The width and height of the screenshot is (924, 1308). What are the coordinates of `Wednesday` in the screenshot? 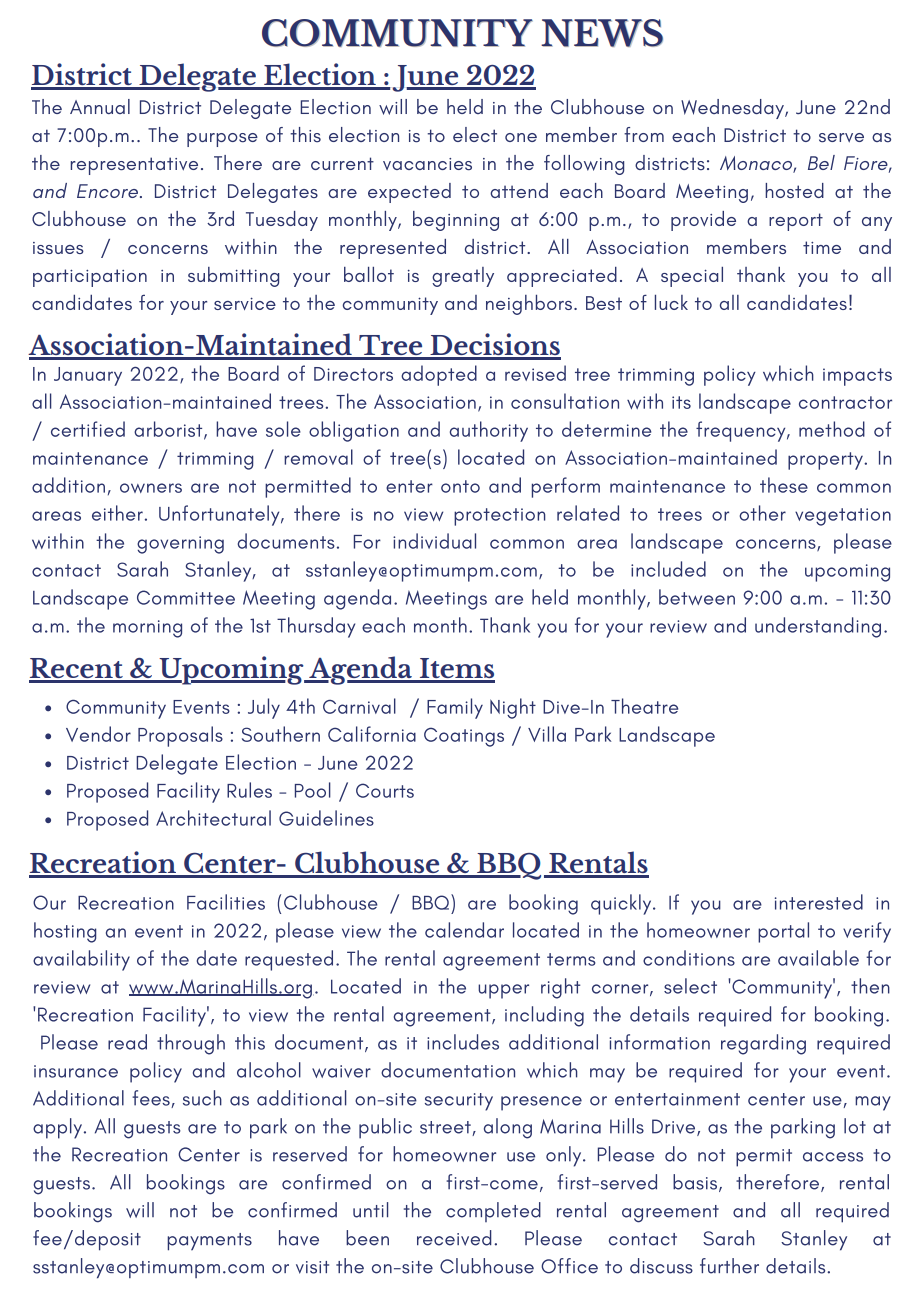 It's located at (733, 109).
